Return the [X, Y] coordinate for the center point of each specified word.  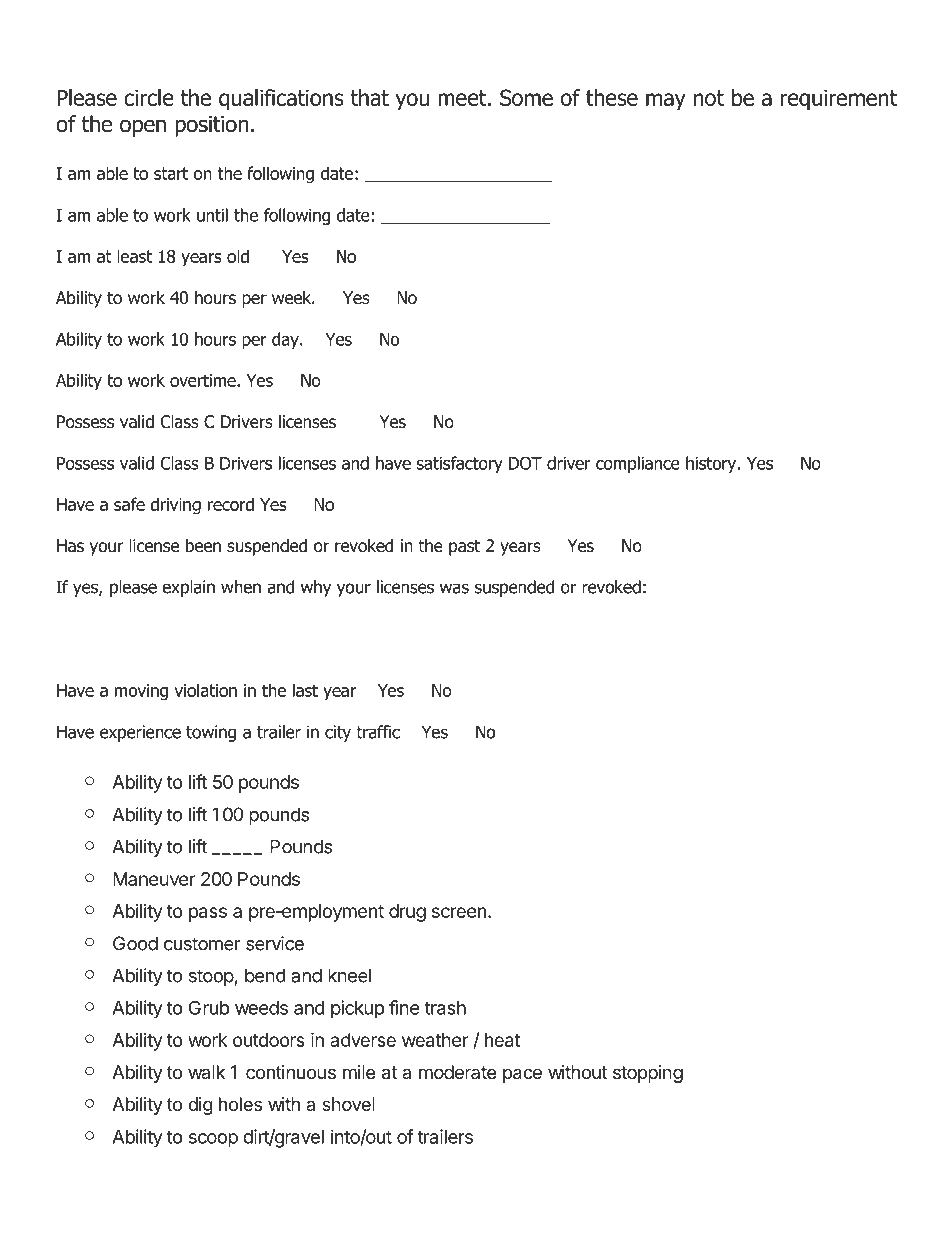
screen [459, 912]
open [143, 128]
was [454, 588]
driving [175, 506]
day [286, 340]
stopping [648, 1074]
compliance [638, 464]
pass [208, 914]
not [709, 98]
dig [200, 1106]
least [134, 256]
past [464, 548]
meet [462, 98]
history [712, 464]
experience [140, 733]
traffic [378, 732]
